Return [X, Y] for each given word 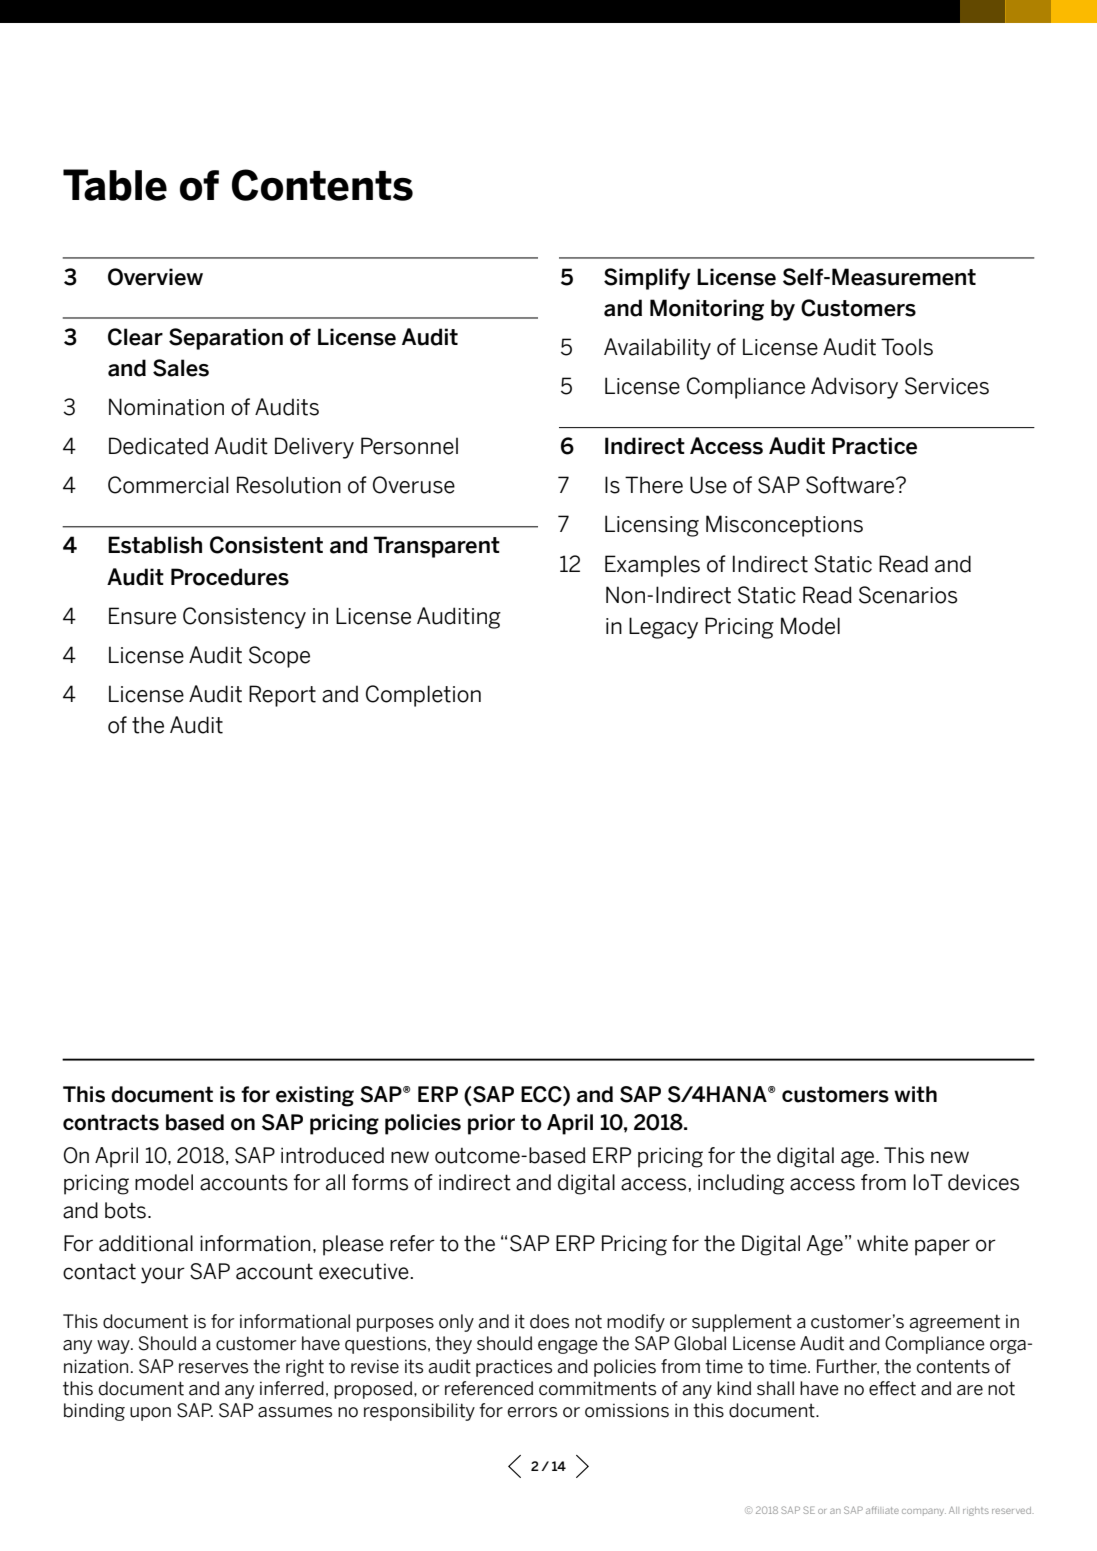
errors [532, 1412]
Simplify [647, 279]
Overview [155, 277]
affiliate [882, 1510]
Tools [907, 347]
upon [150, 1414]
